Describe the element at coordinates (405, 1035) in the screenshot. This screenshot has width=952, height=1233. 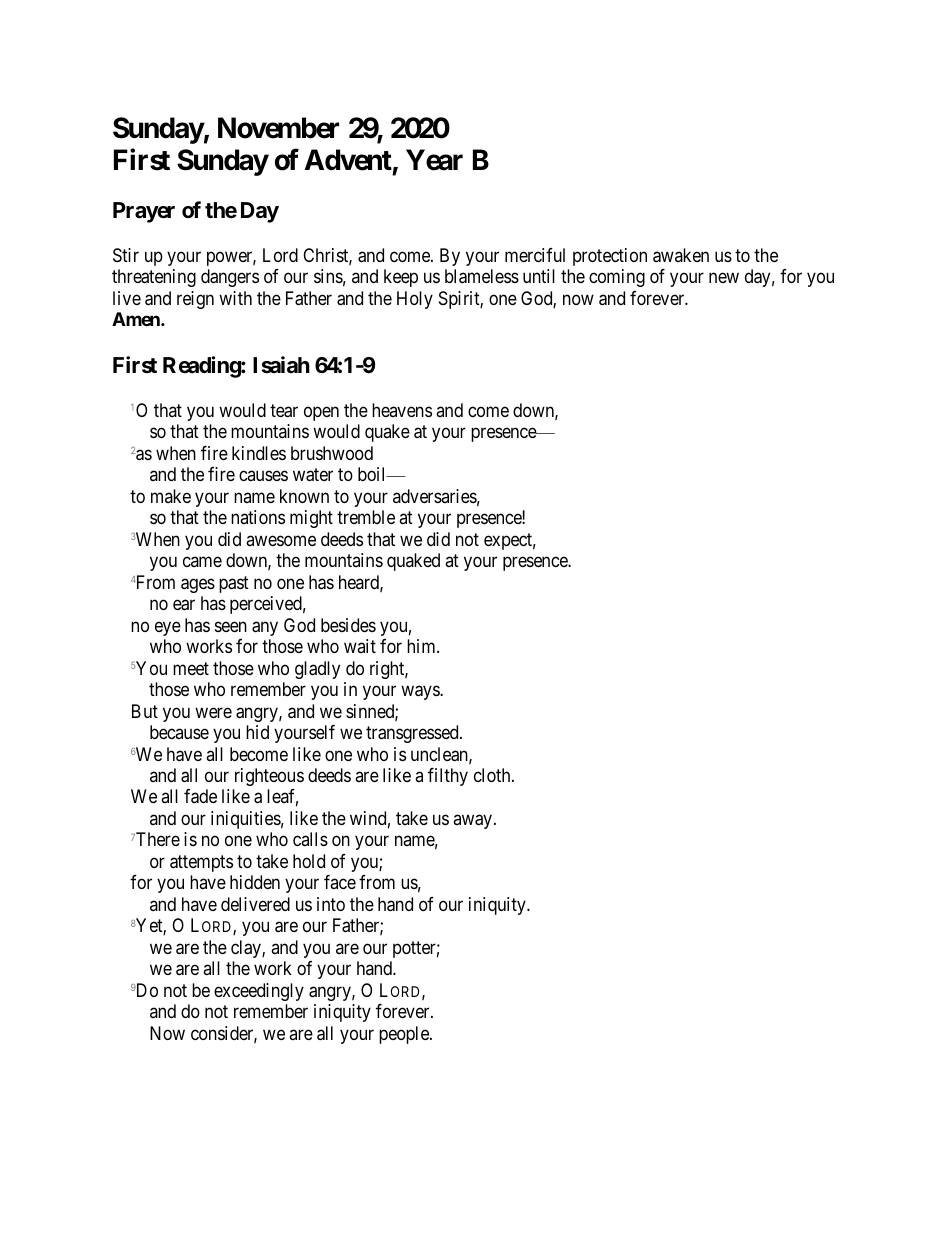
I see `people` at that location.
